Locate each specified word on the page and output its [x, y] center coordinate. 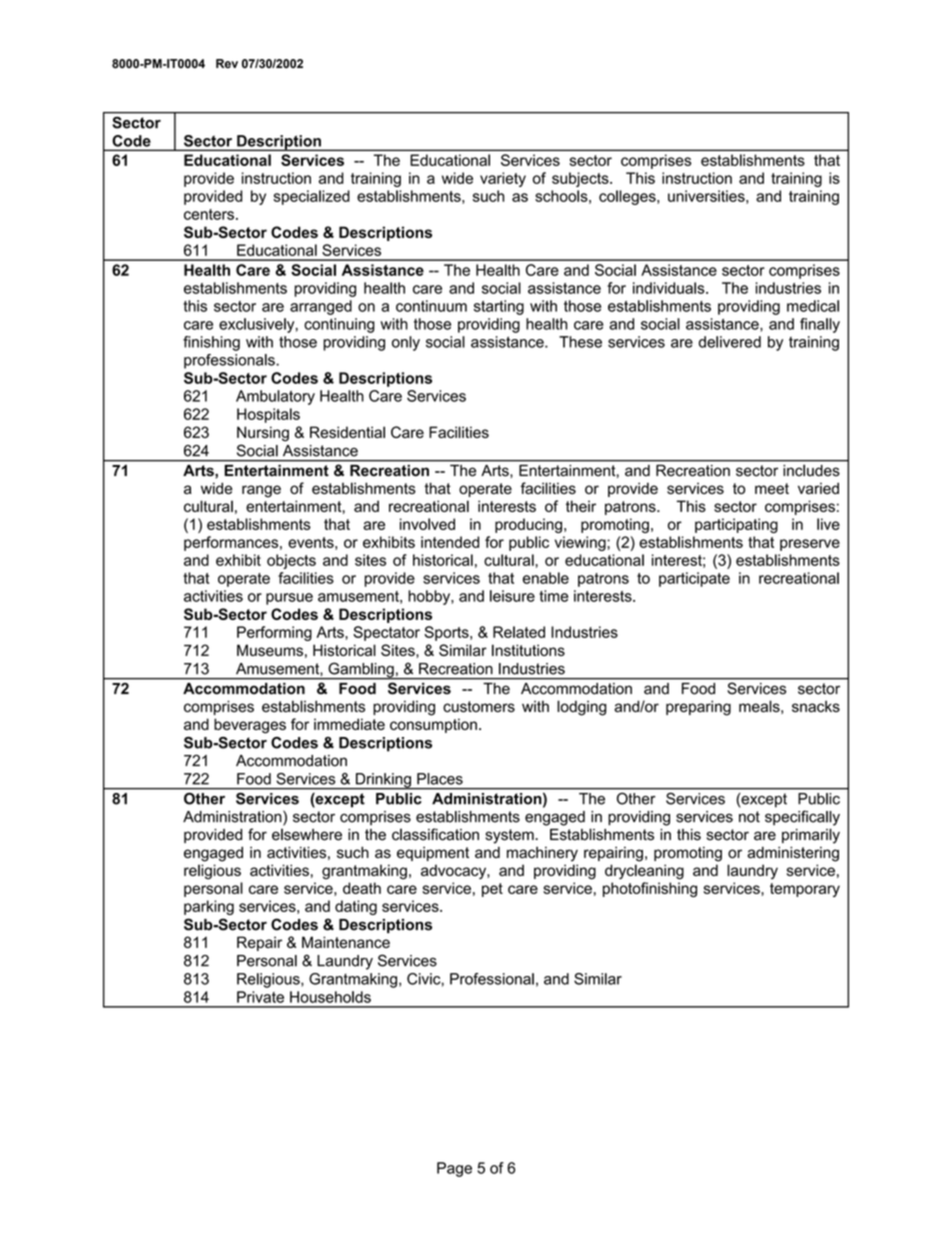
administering [793, 854]
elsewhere [307, 834]
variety [503, 179]
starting [499, 307]
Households [330, 997]
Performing [274, 633]
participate [694, 579]
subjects [581, 179]
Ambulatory [275, 397]
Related [519, 632]
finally [820, 325]
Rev [227, 64]
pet [492, 890]
